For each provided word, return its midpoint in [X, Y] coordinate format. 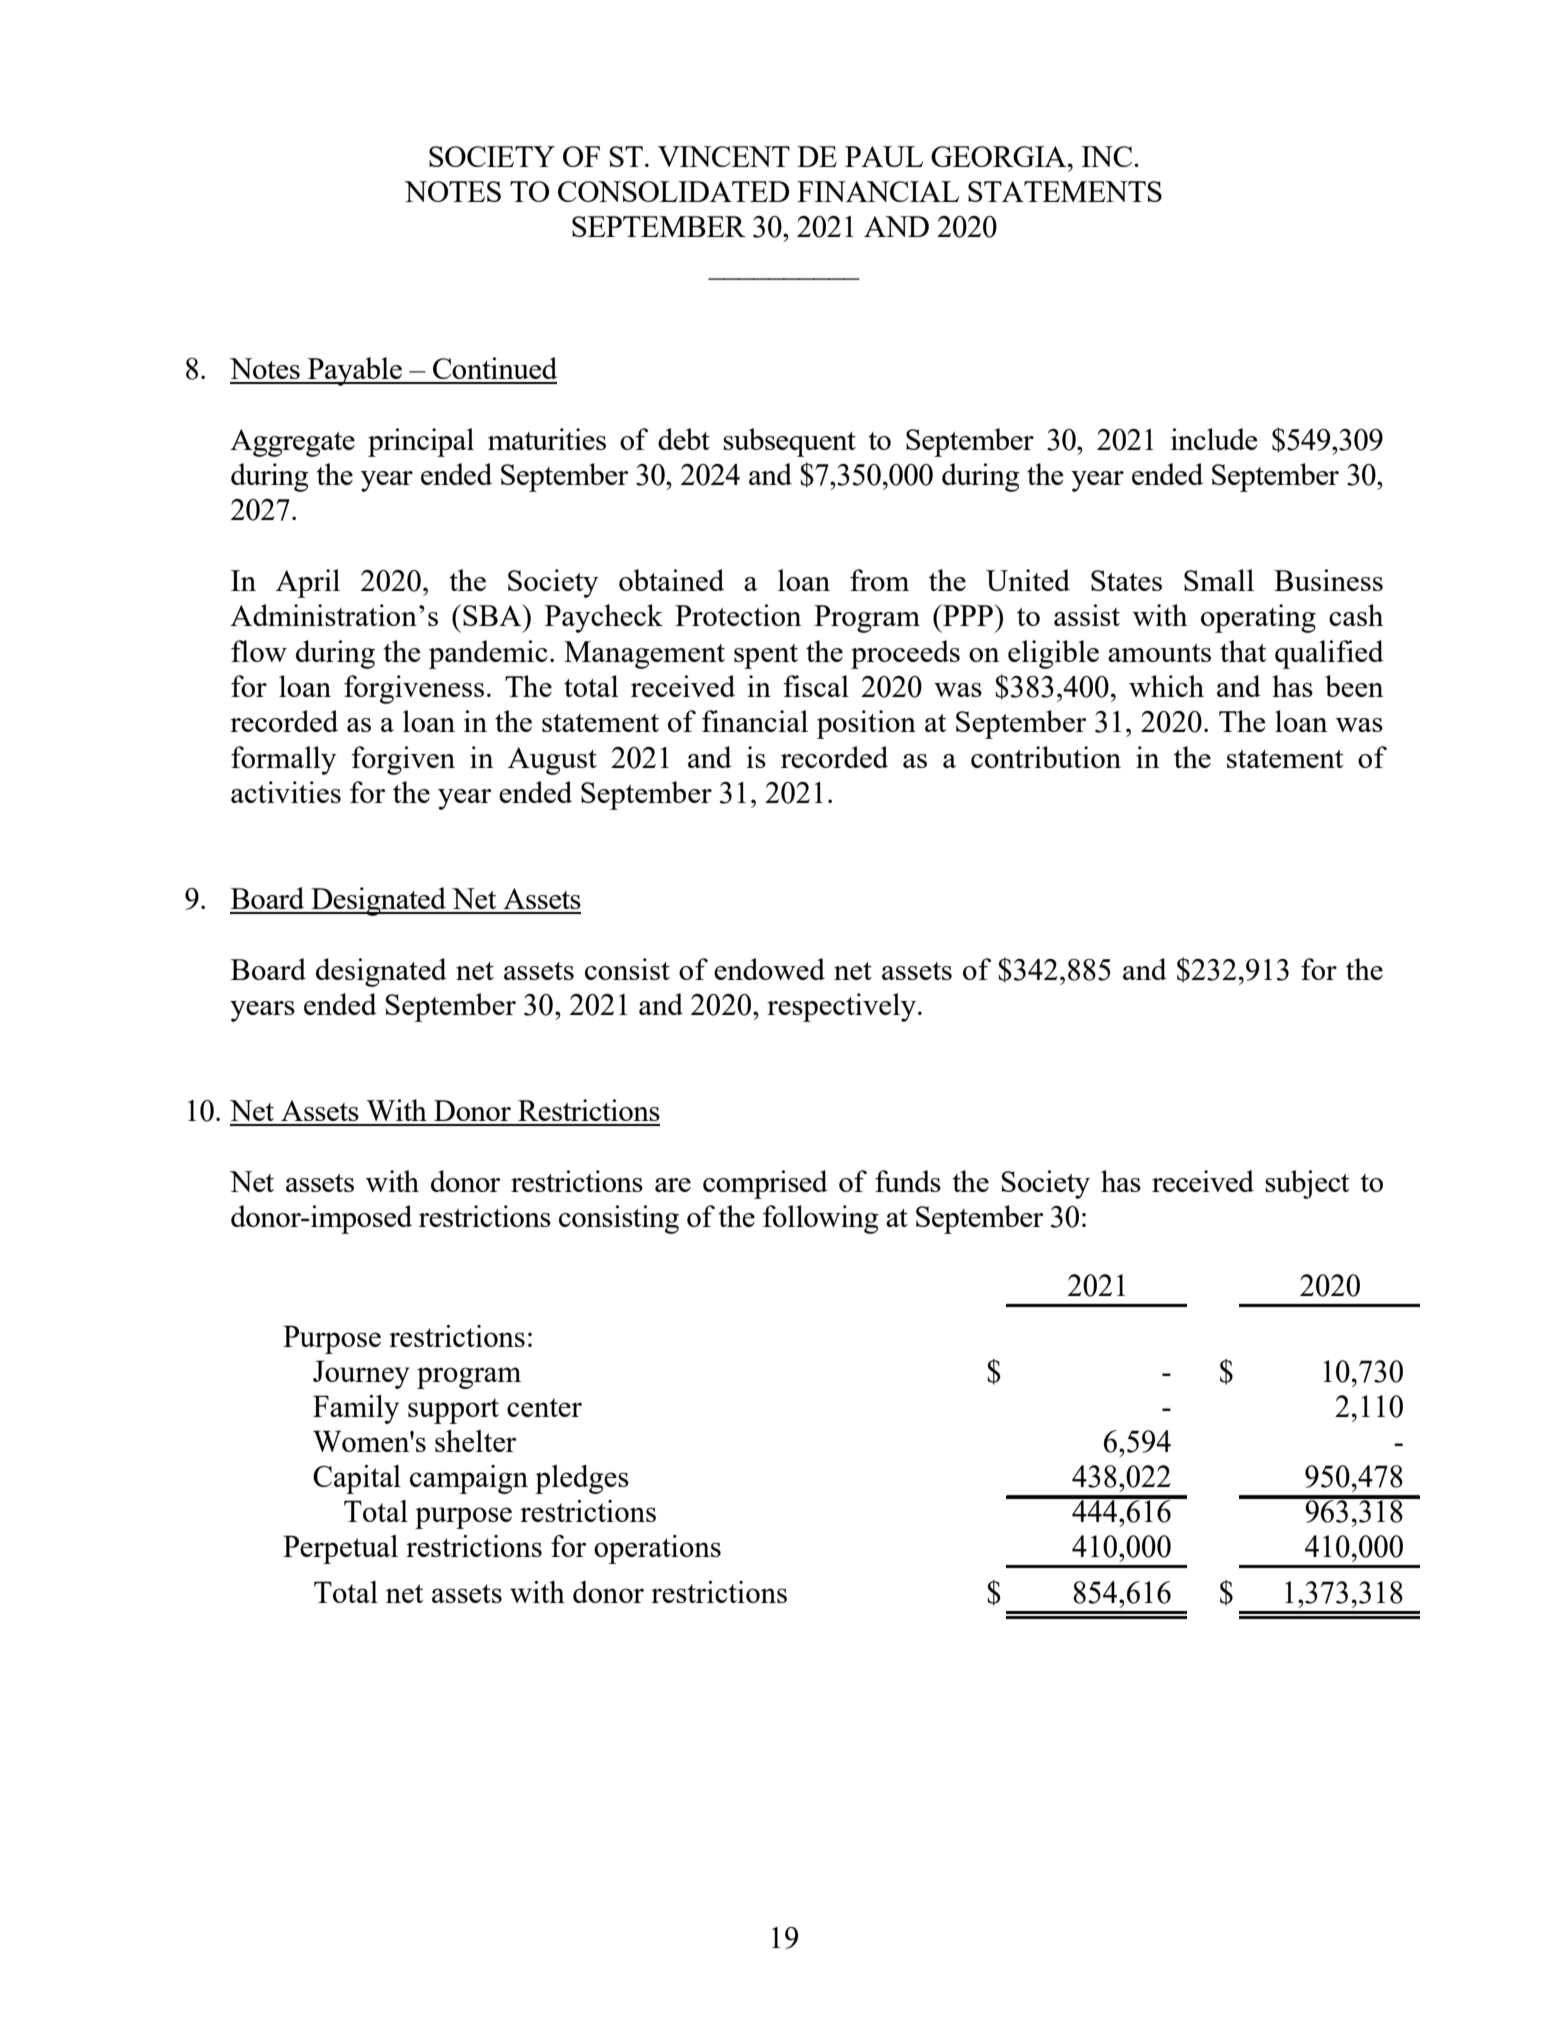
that [1243, 651]
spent [766, 656]
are [673, 1185]
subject [1307, 1184]
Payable [355, 371]
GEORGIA [1000, 156]
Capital [357, 1479]
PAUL [884, 156]
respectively [841, 1007]
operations [657, 1549]
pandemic [488, 654]
